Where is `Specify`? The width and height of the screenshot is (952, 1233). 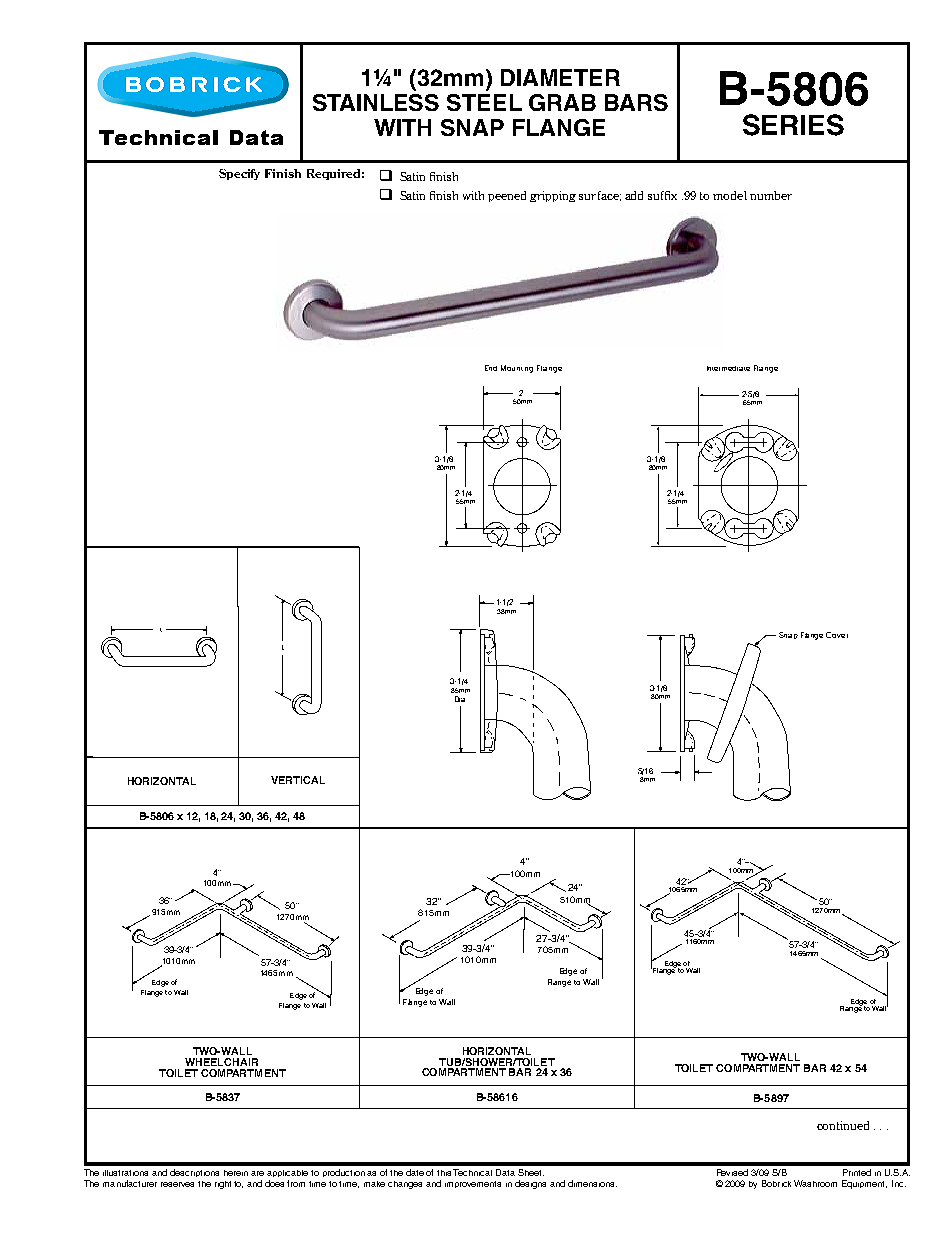 Specify is located at coordinates (239, 174).
